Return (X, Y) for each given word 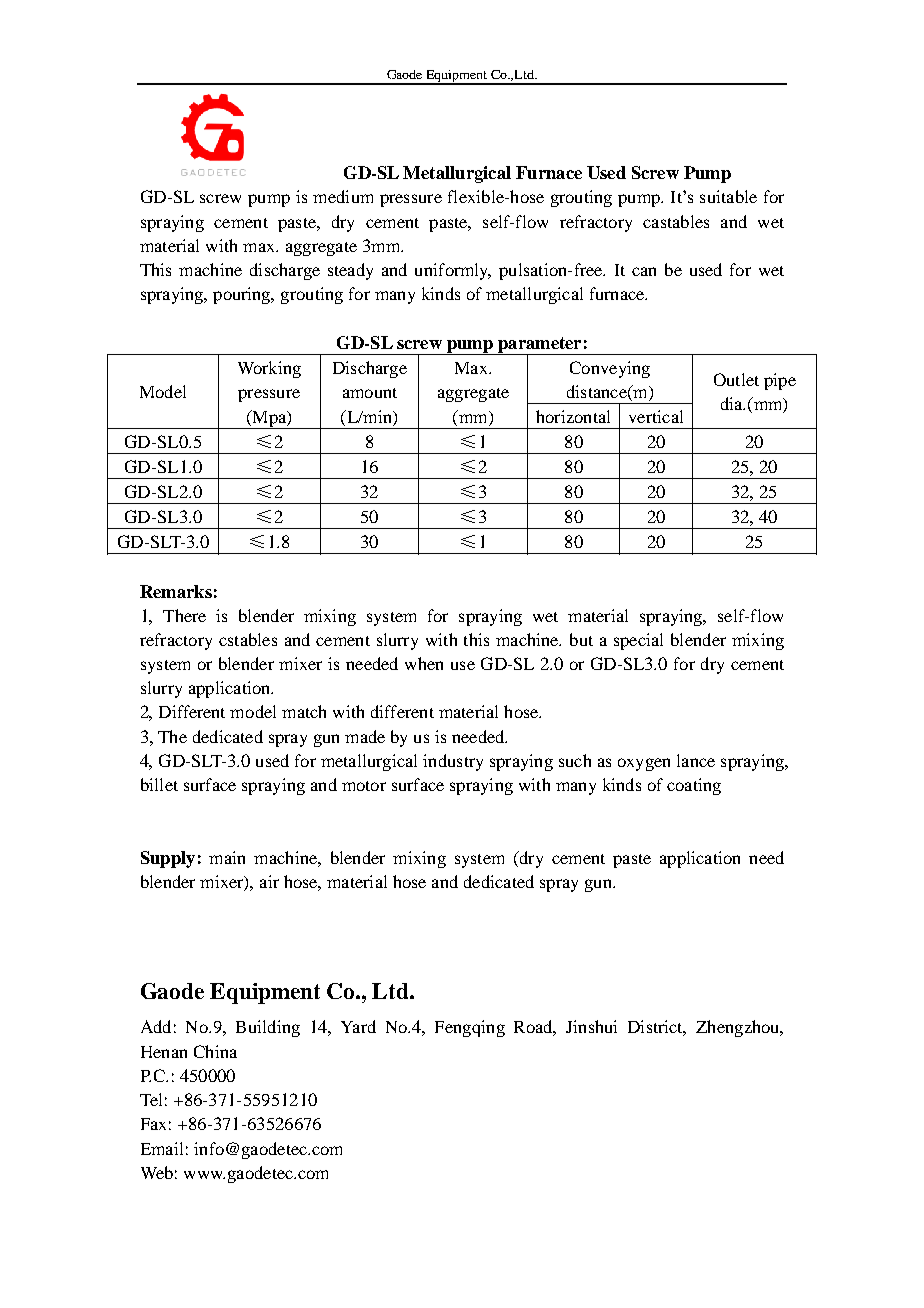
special (638, 641)
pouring (243, 295)
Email (162, 1148)
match (304, 711)
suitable (728, 196)
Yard (358, 1026)
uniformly (453, 271)
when (424, 663)
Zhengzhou (739, 1028)
